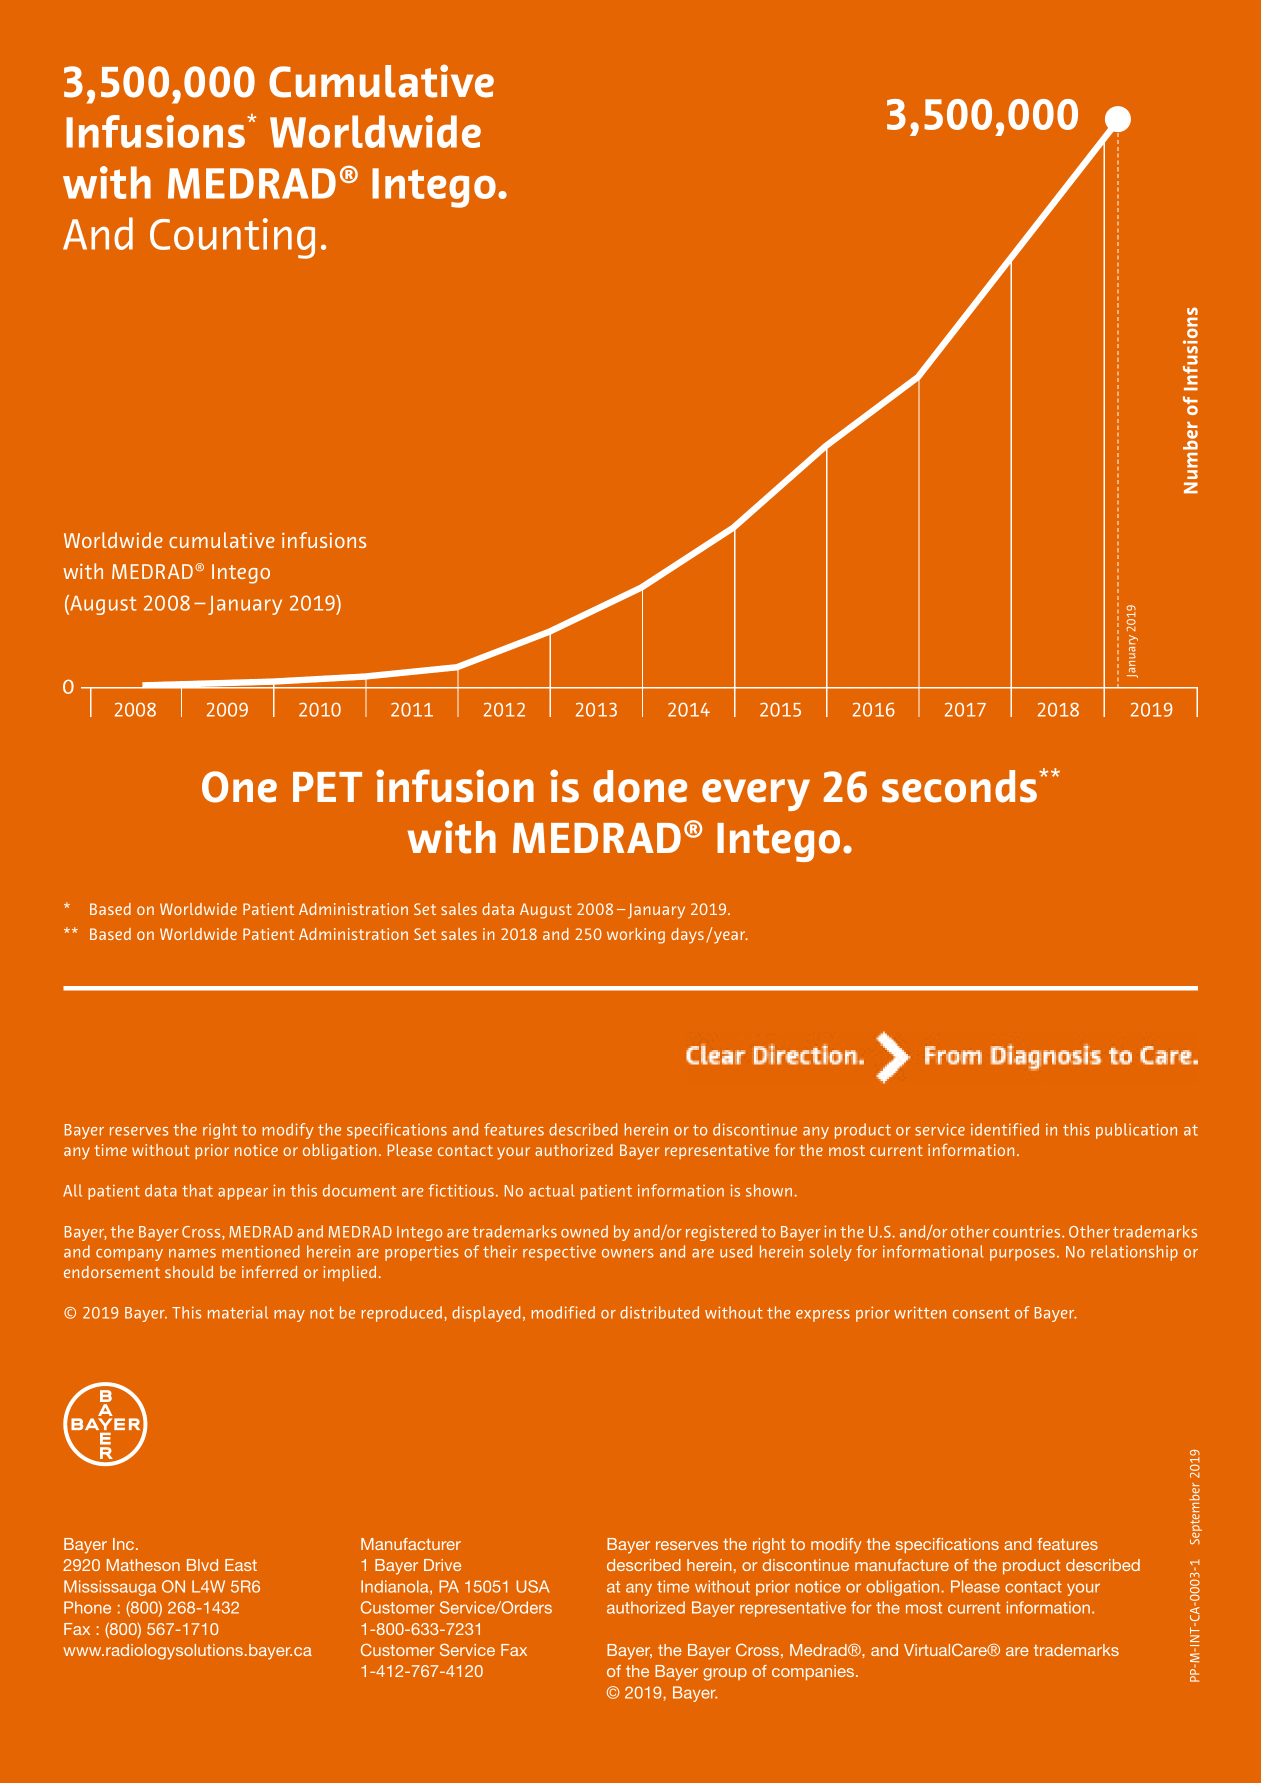 This screenshot has width=1261, height=1783. I want to click on that, so click(197, 1190).
